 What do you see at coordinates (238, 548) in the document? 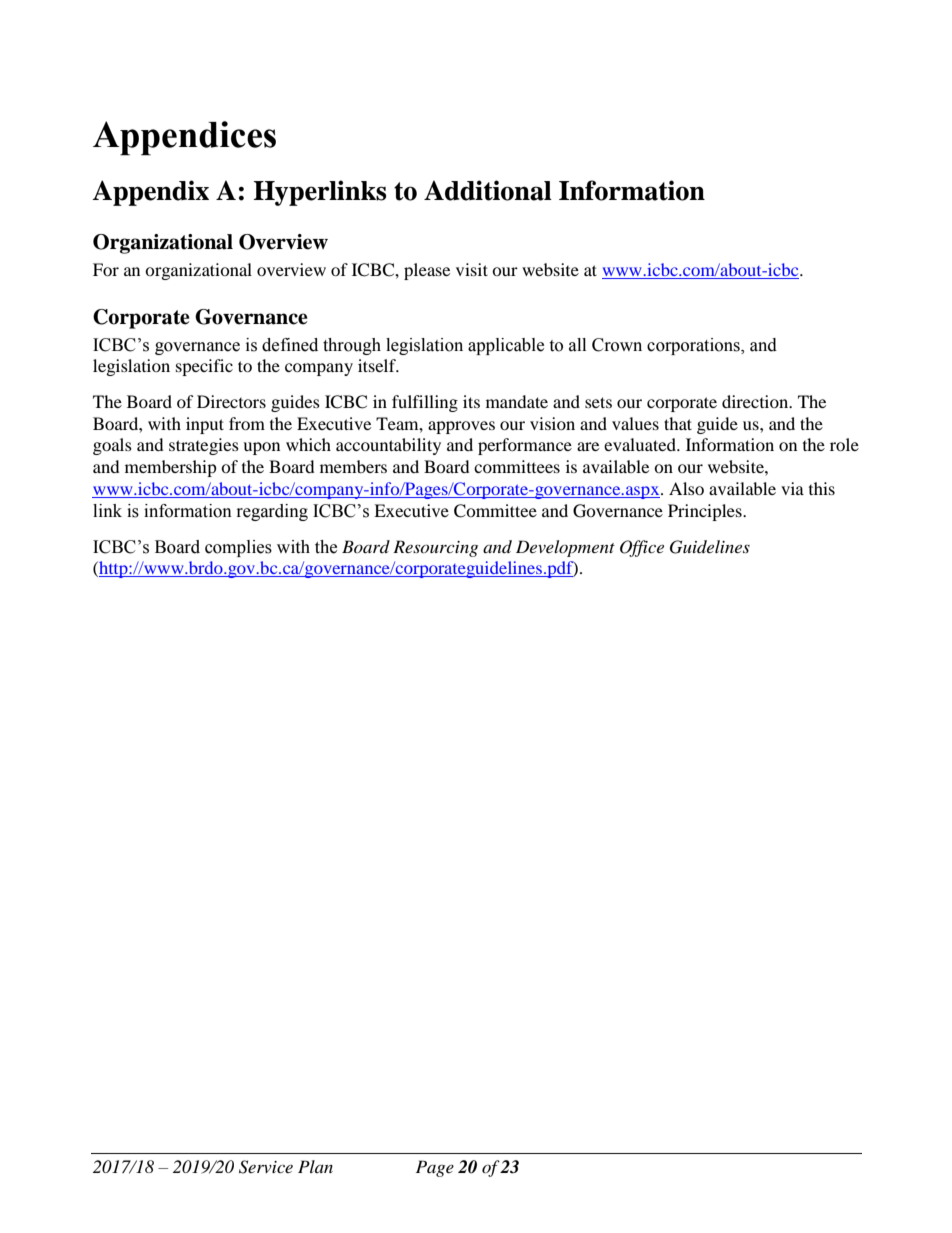
I see `complies` at bounding box center [238, 548].
